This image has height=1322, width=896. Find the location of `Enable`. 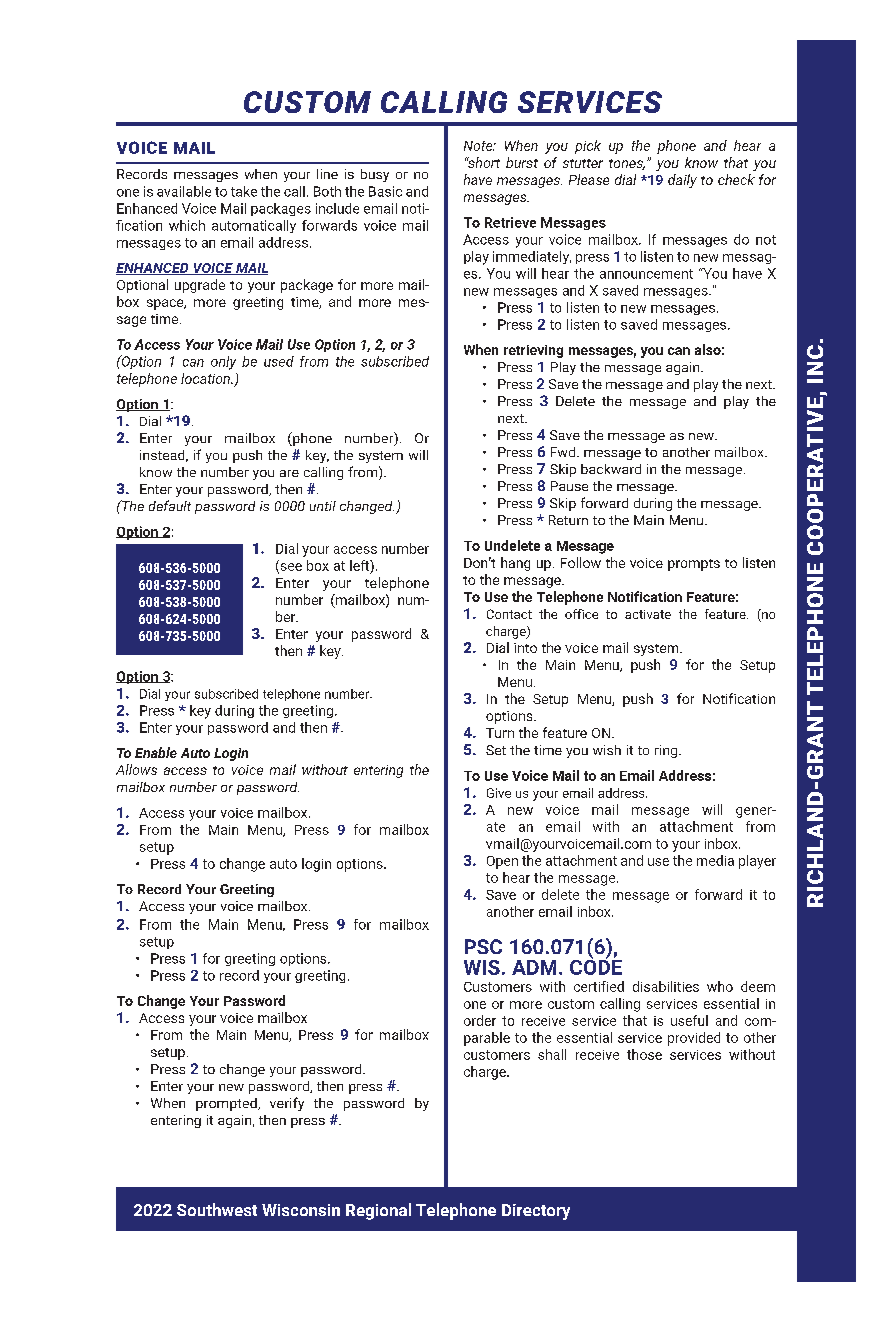

Enable is located at coordinates (156, 752).
